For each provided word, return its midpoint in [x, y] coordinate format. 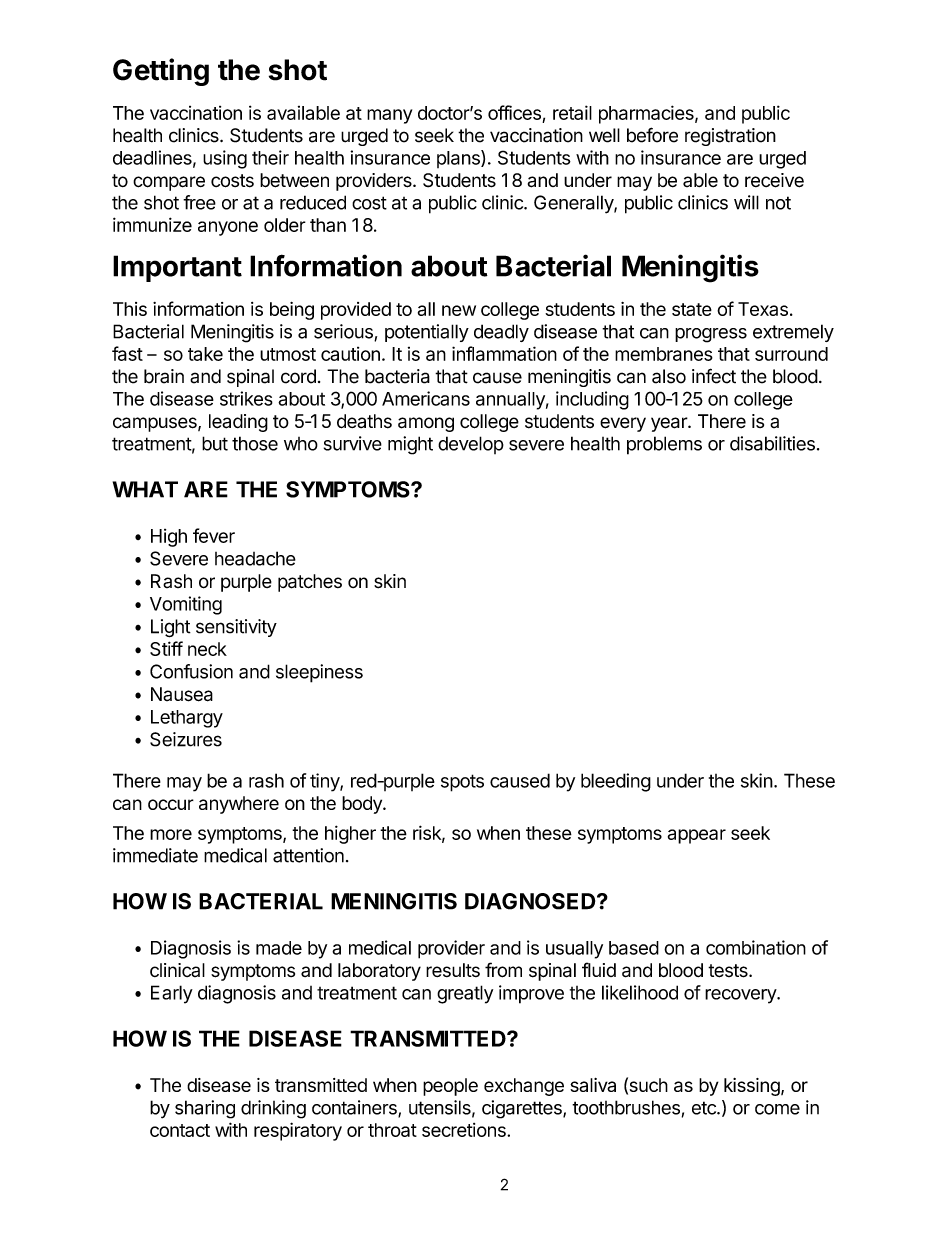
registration [730, 137]
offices [514, 112]
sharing [205, 1109]
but [215, 443]
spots [462, 783]
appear [697, 836]
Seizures [186, 739]
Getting [161, 72]
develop [471, 445]
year [670, 424]
